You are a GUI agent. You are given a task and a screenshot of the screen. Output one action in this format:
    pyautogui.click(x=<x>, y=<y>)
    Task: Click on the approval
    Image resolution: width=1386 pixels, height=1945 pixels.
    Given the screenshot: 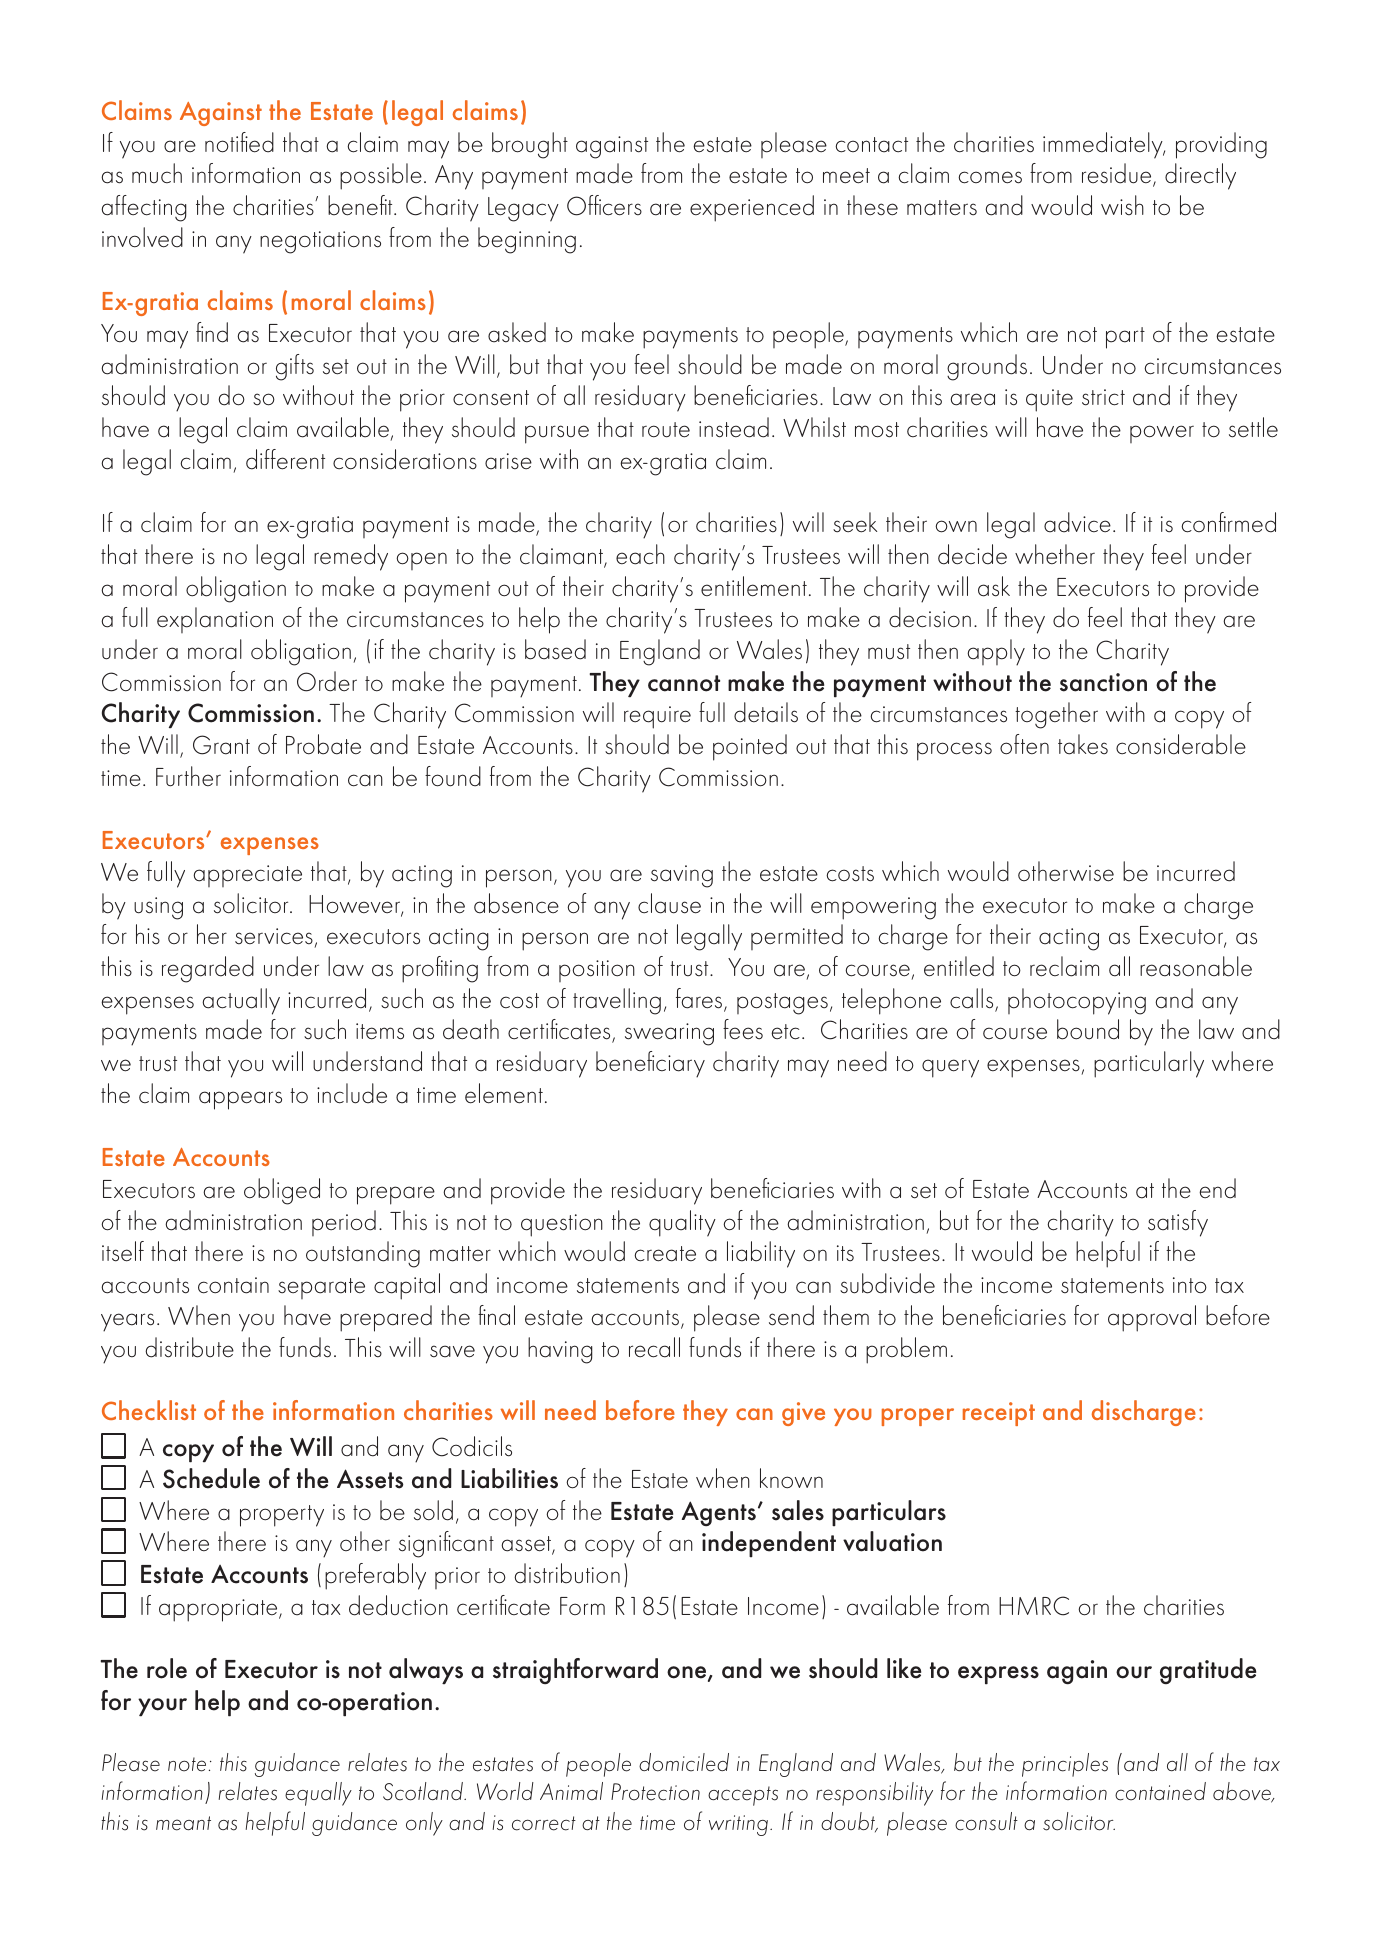 What is the action you would take?
    pyautogui.click(x=1152, y=1318)
